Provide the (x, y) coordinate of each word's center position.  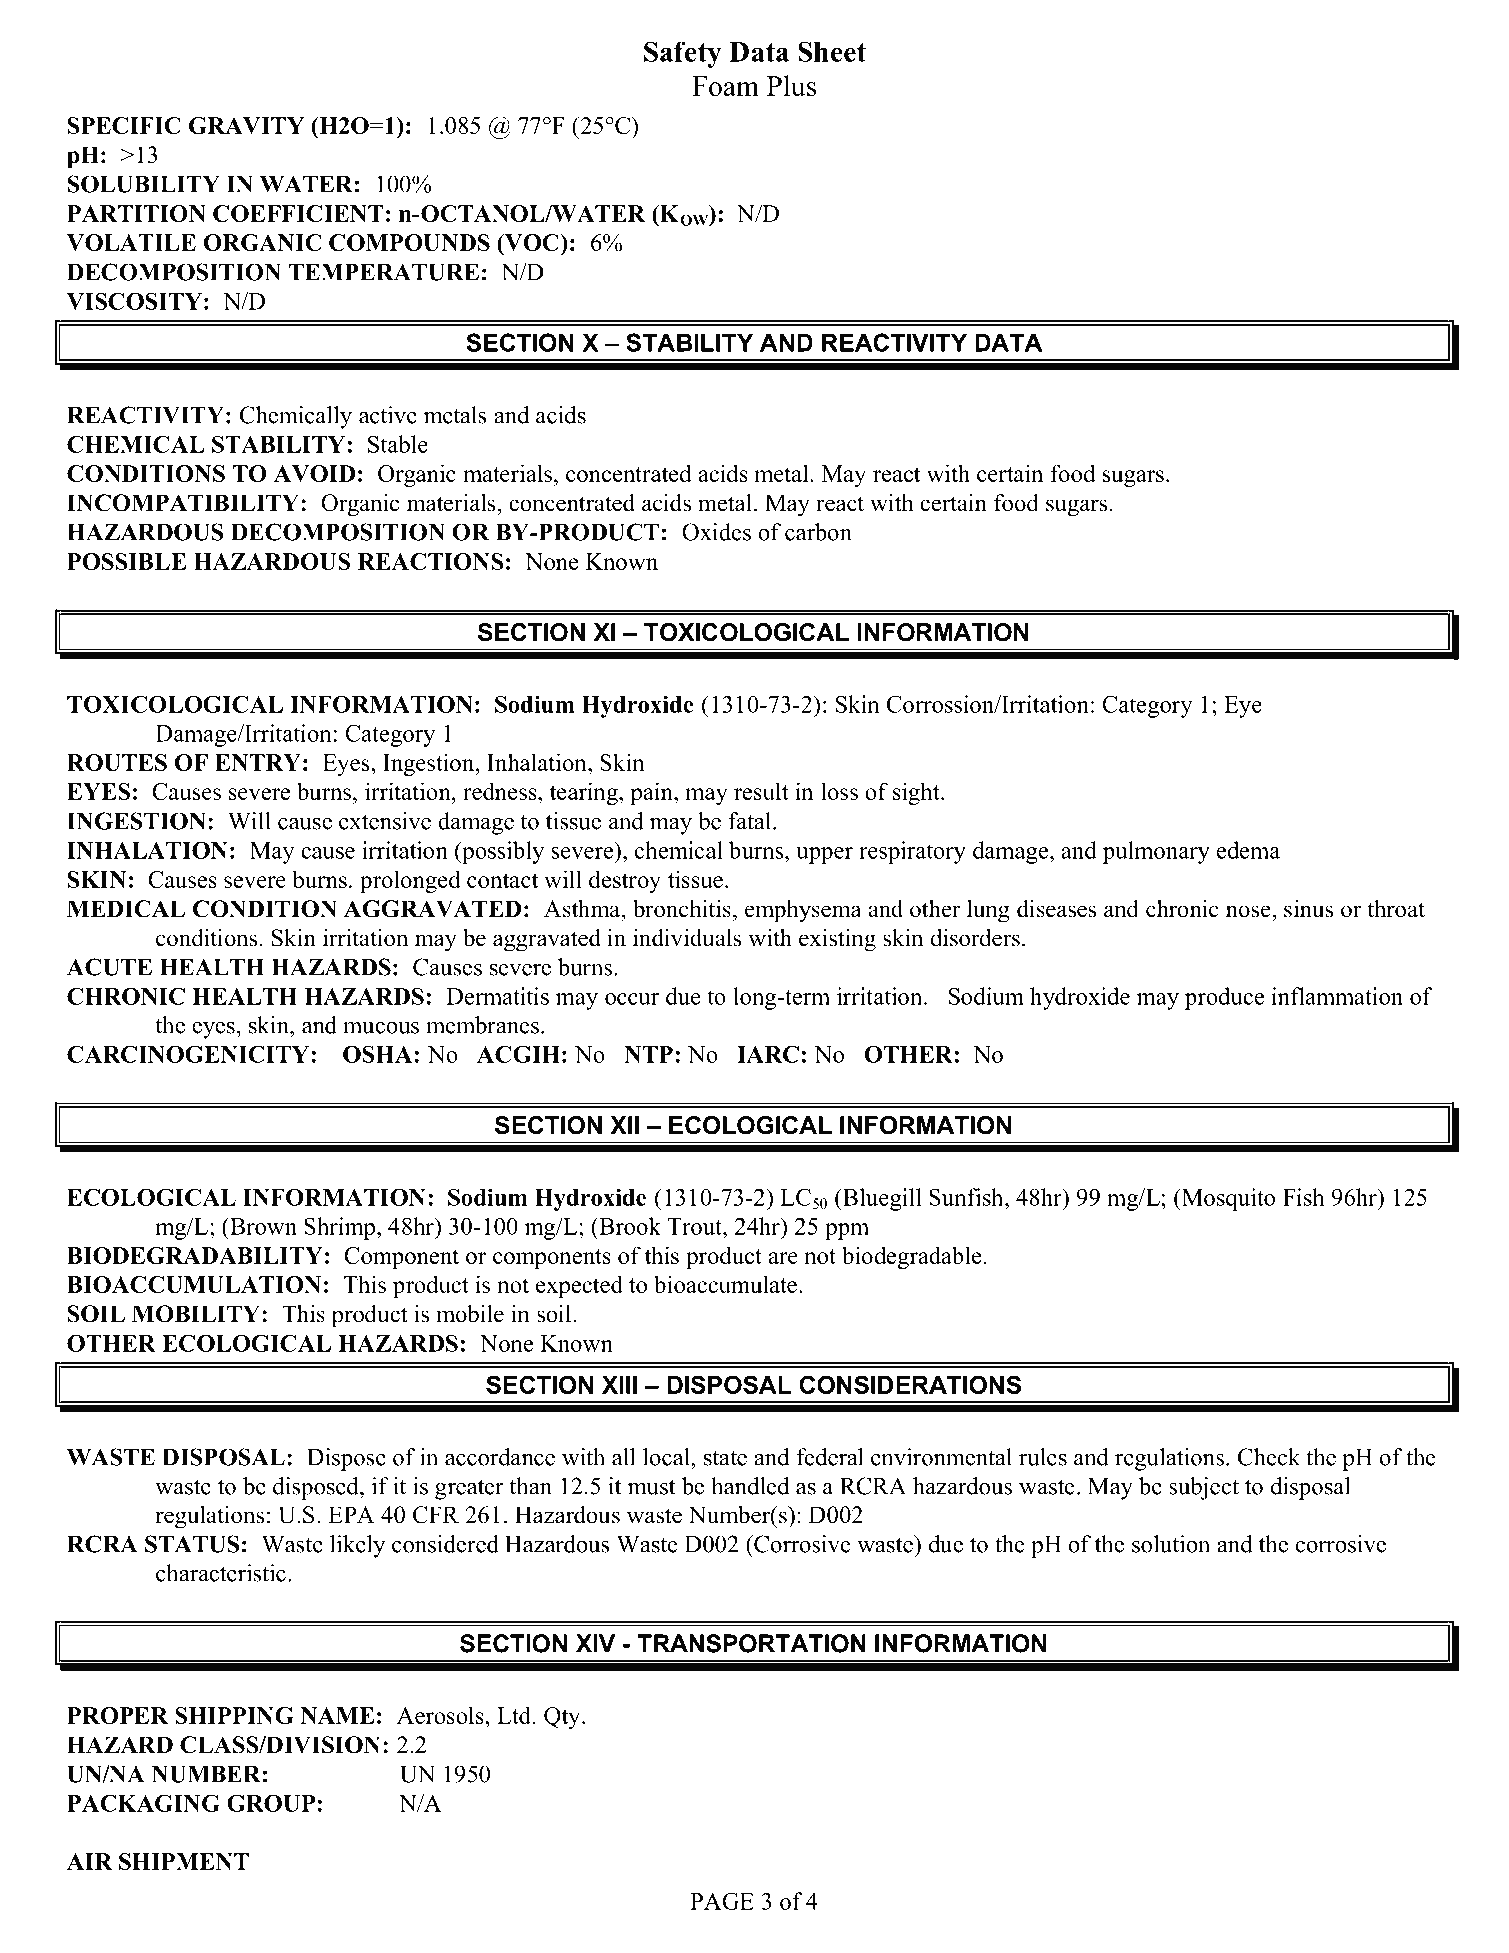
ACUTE (109, 967)
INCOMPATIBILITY (184, 503)
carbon (818, 532)
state (725, 1458)
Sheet (832, 51)
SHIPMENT (184, 1861)
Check (1269, 1457)
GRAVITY (246, 125)
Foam (725, 86)
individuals (687, 938)
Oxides (716, 532)
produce (1224, 998)
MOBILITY (197, 1314)
